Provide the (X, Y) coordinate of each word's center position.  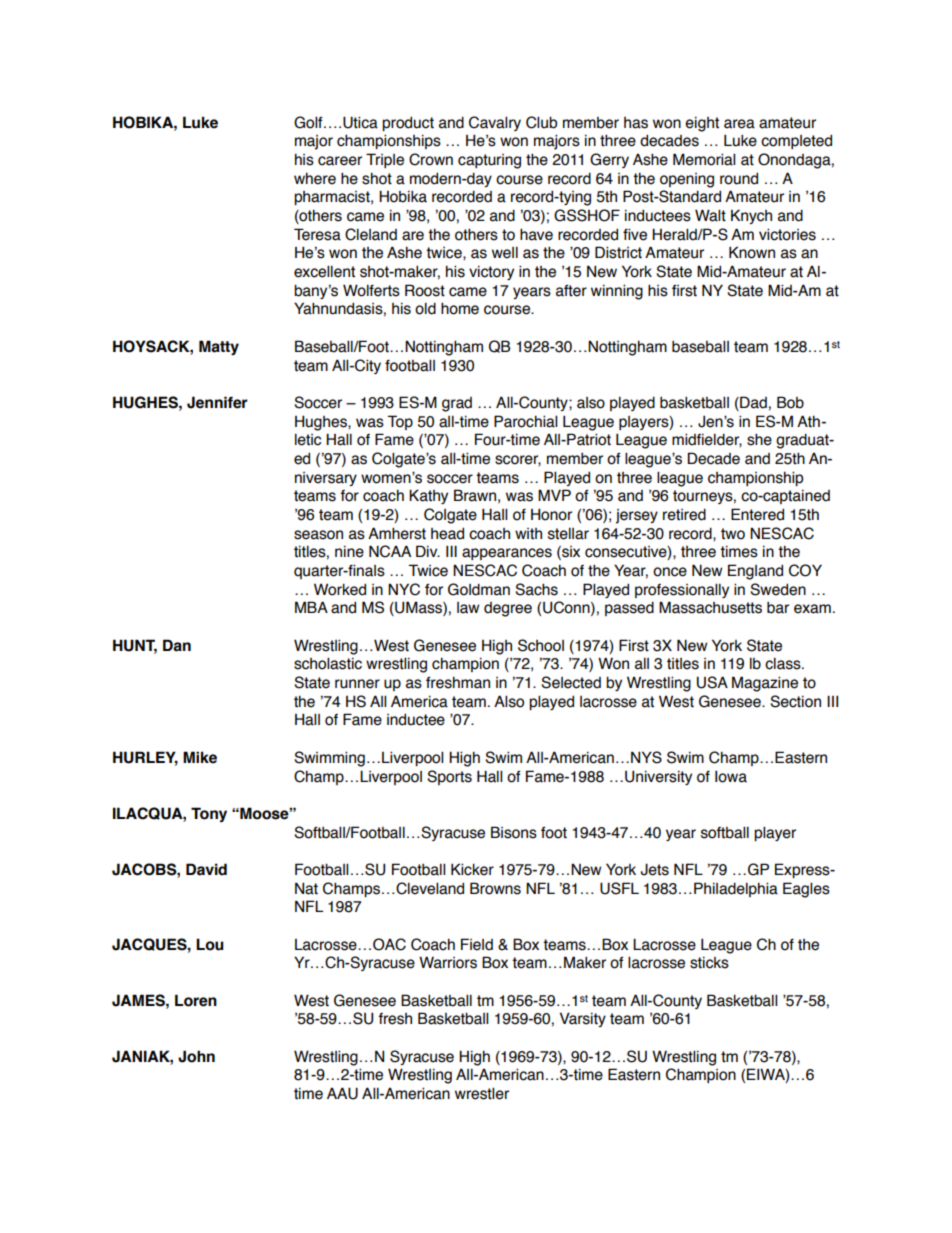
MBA (311, 607)
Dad (752, 403)
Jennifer (217, 402)
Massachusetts (710, 607)
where (315, 178)
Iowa (731, 776)
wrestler (482, 1093)
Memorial (704, 159)
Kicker (472, 869)
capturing (489, 161)
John (196, 1056)
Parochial (525, 421)
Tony (209, 814)
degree (508, 609)
